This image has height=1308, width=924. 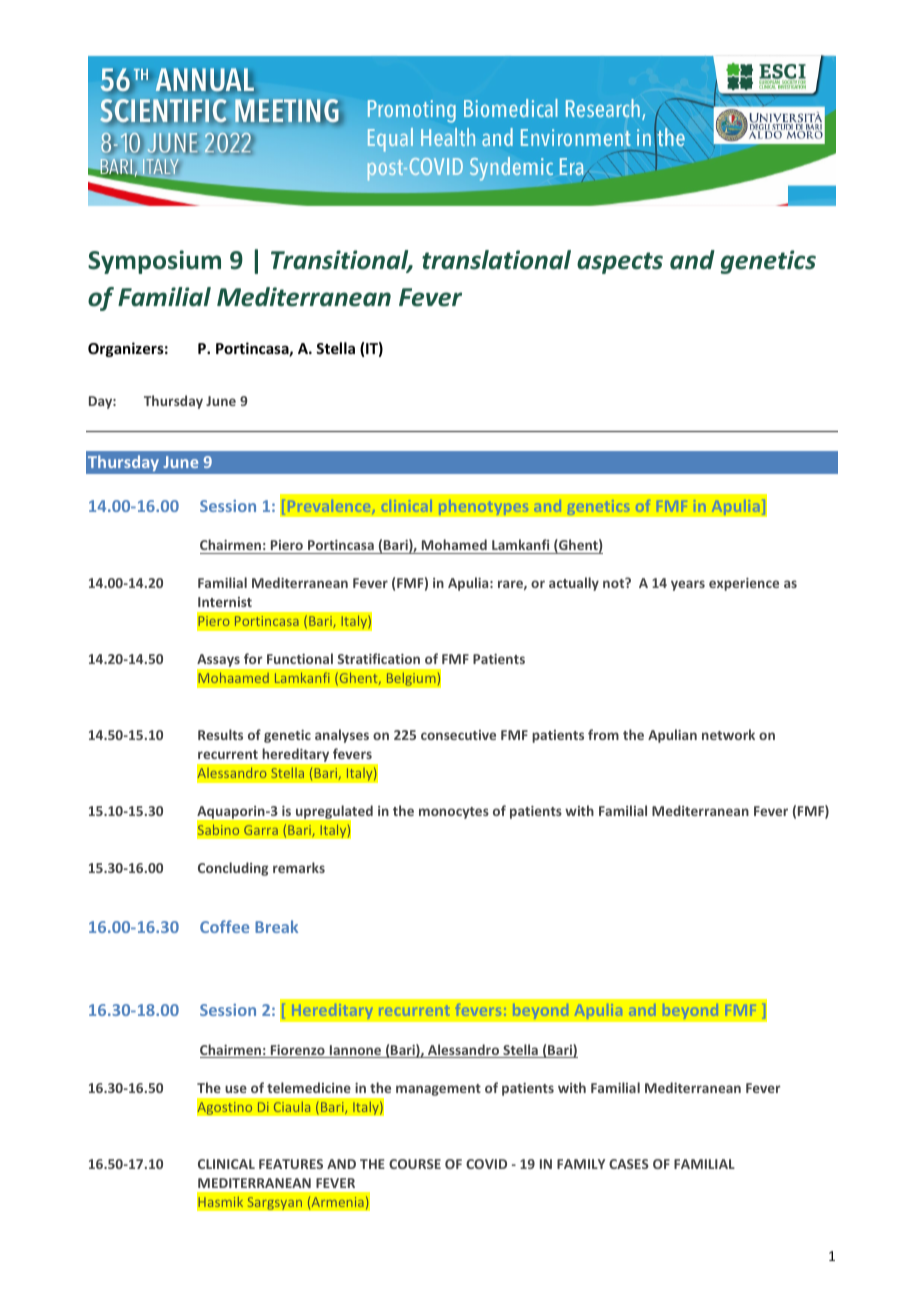 I want to click on Mohamed, so click(x=454, y=546).
